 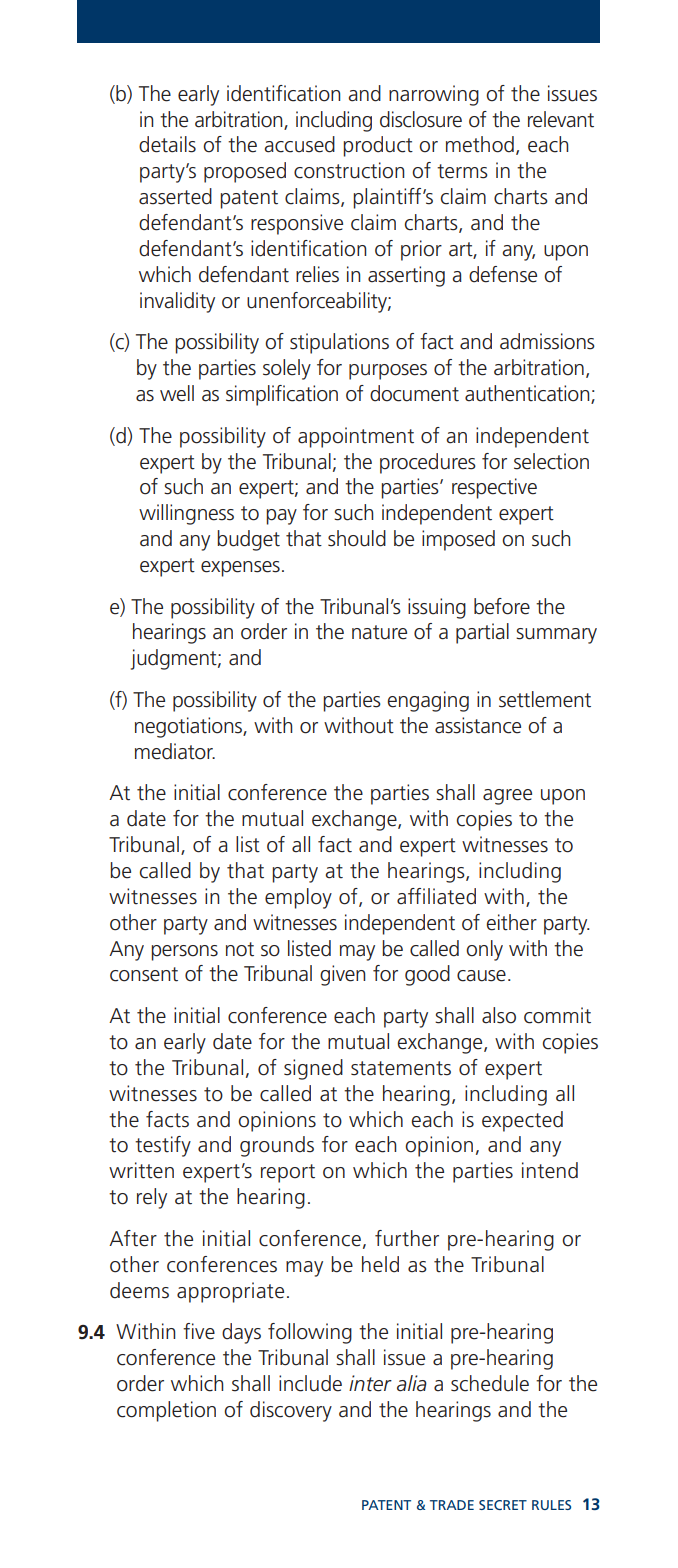 What do you see at coordinates (499, 1015) in the screenshot?
I see `also` at bounding box center [499, 1015].
